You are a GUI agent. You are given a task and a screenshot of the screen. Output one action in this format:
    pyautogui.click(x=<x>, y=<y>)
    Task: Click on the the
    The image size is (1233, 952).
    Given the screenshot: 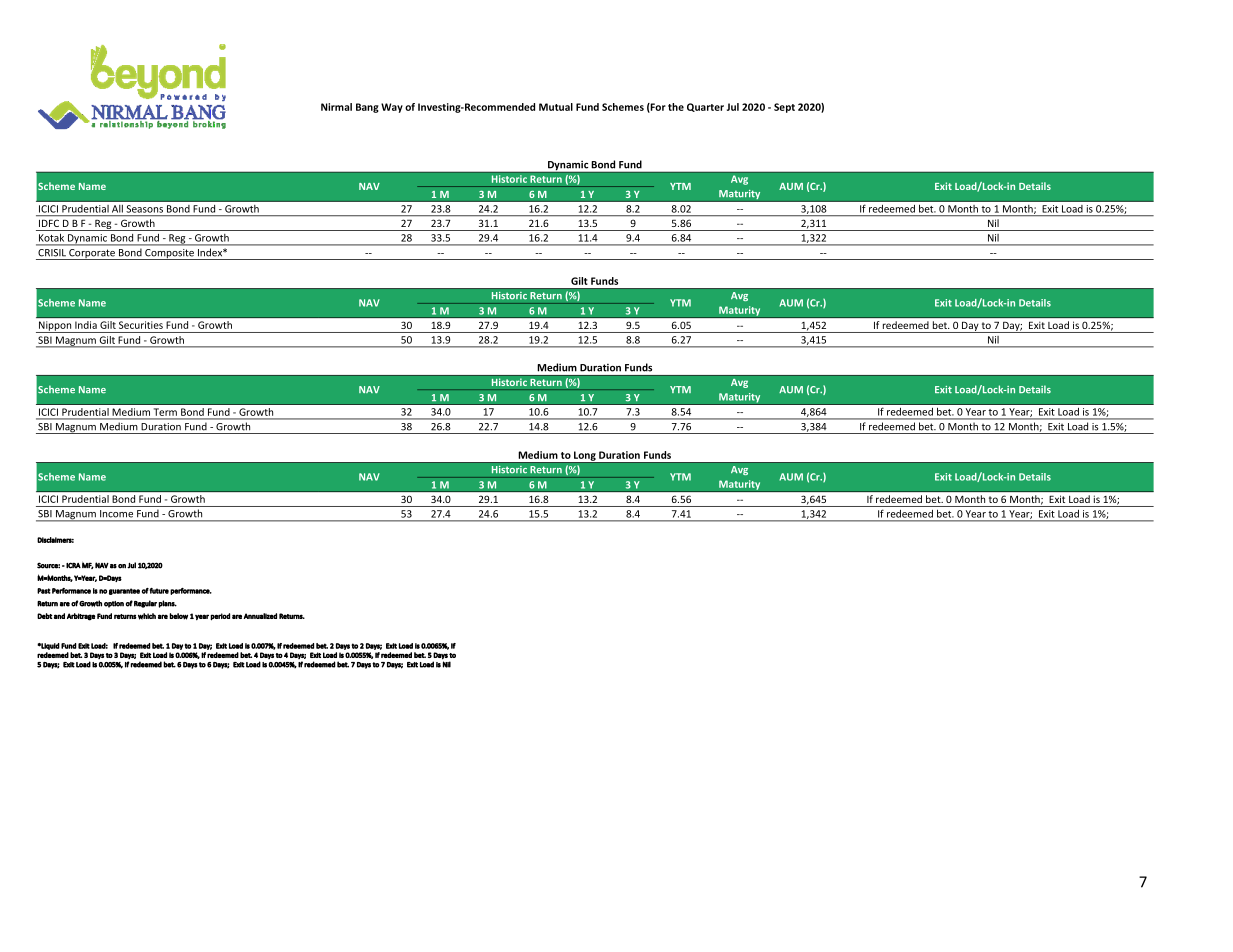 What is the action you would take?
    pyautogui.click(x=676, y=107)
